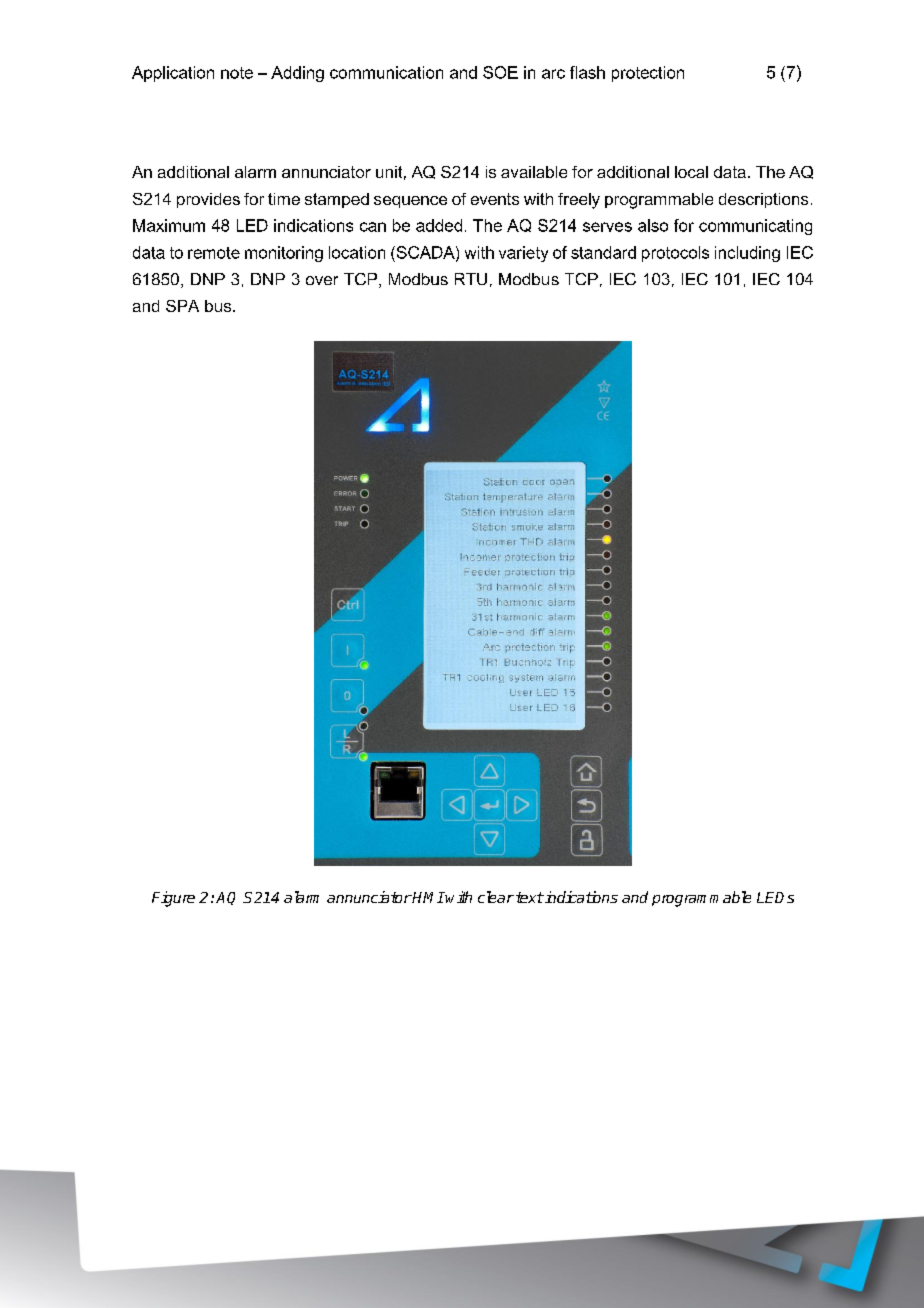 Image resolution: width=924 pixels, height=1308 pixels. Describe the element at coordinates (237, 73) in the screenshot. I see `note` at that location.
